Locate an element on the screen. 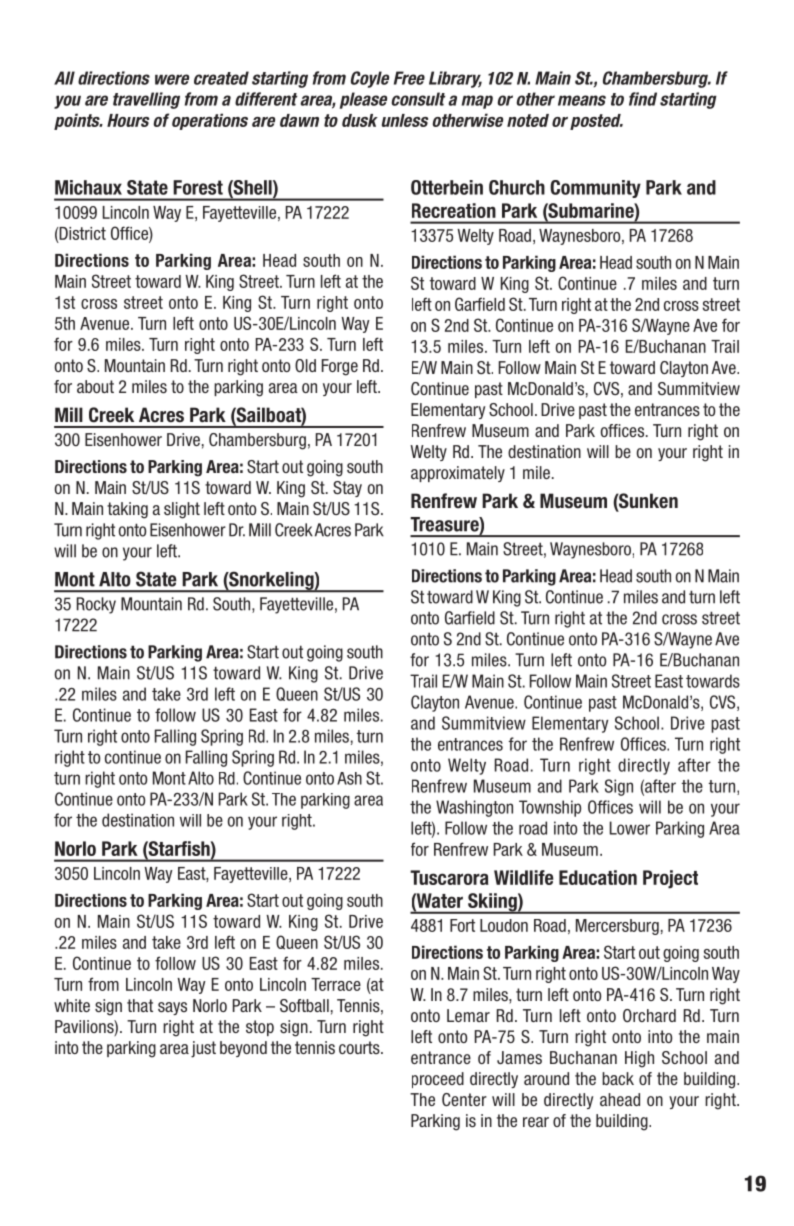  back is located at coordinates (618, 1078).
